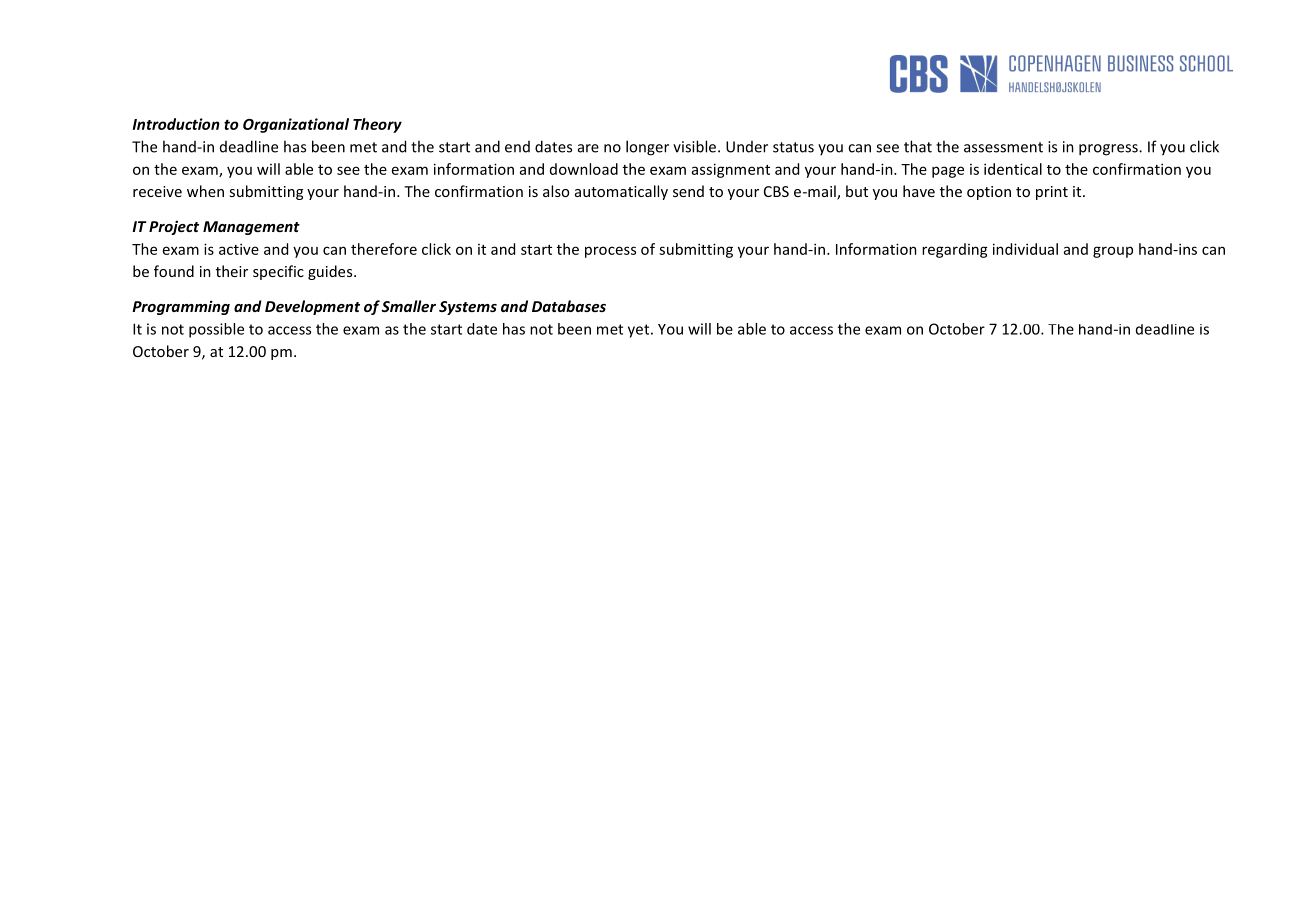 Image resolution: width=1308 pixels, height=924 pixels. Describe the element at coordinates (216, 330) in the document. I see `possible` at that location.
